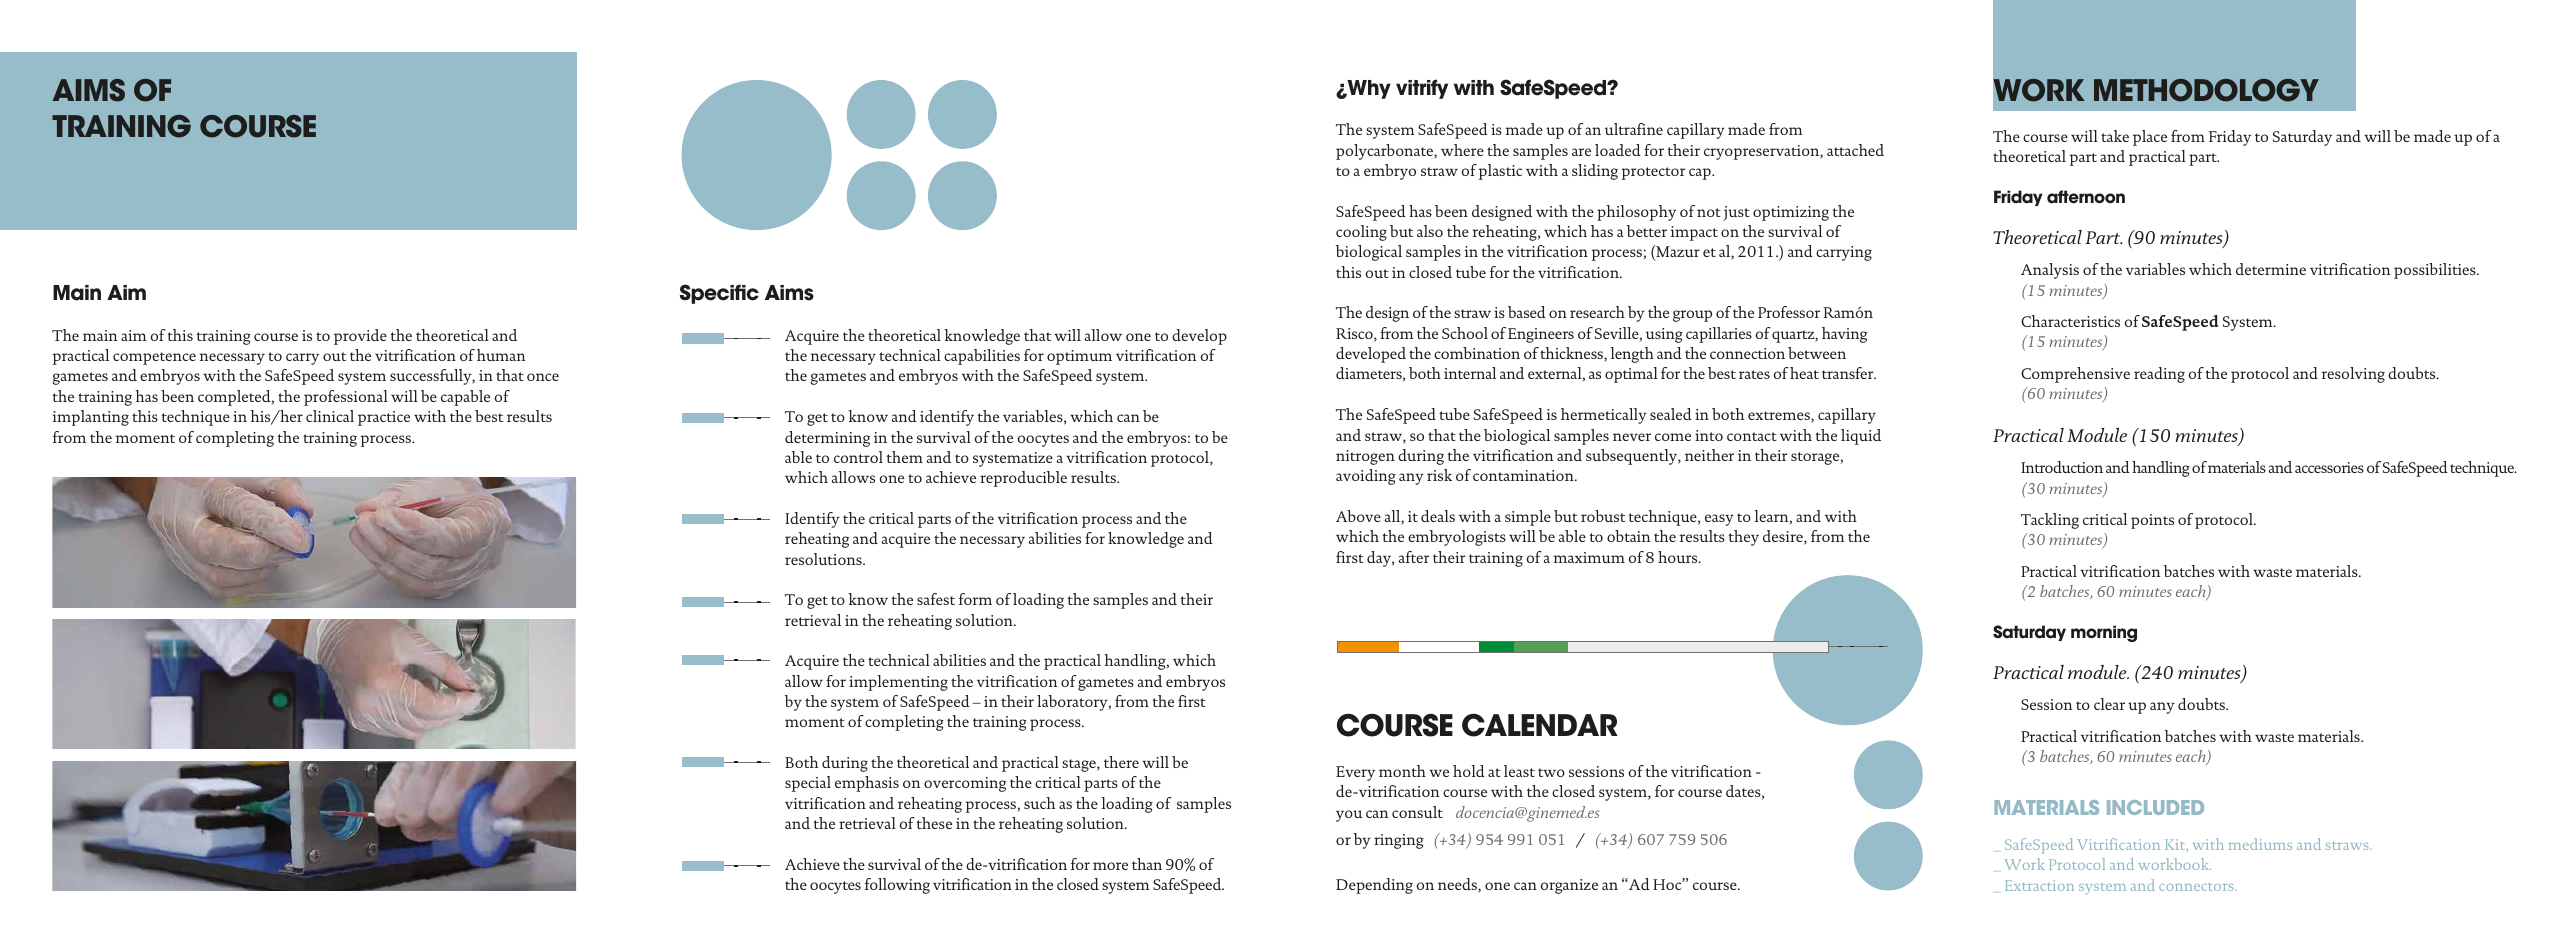 The image size is (2570, 944). Describe the element at coordinates (2115, 136) in the image. I see `take` at that location.
